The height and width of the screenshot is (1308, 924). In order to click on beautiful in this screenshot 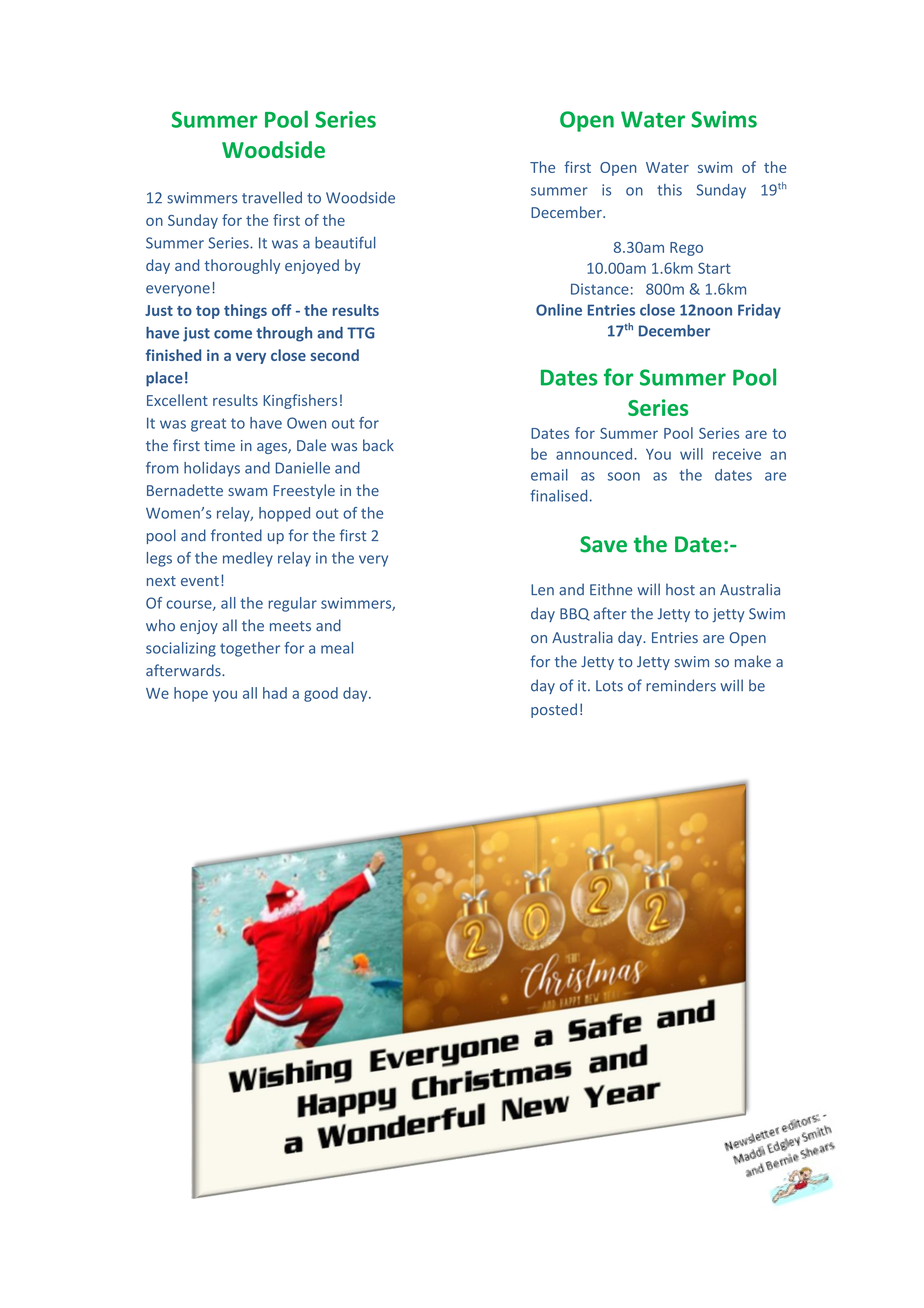, I will do `click(345, 242)`.
